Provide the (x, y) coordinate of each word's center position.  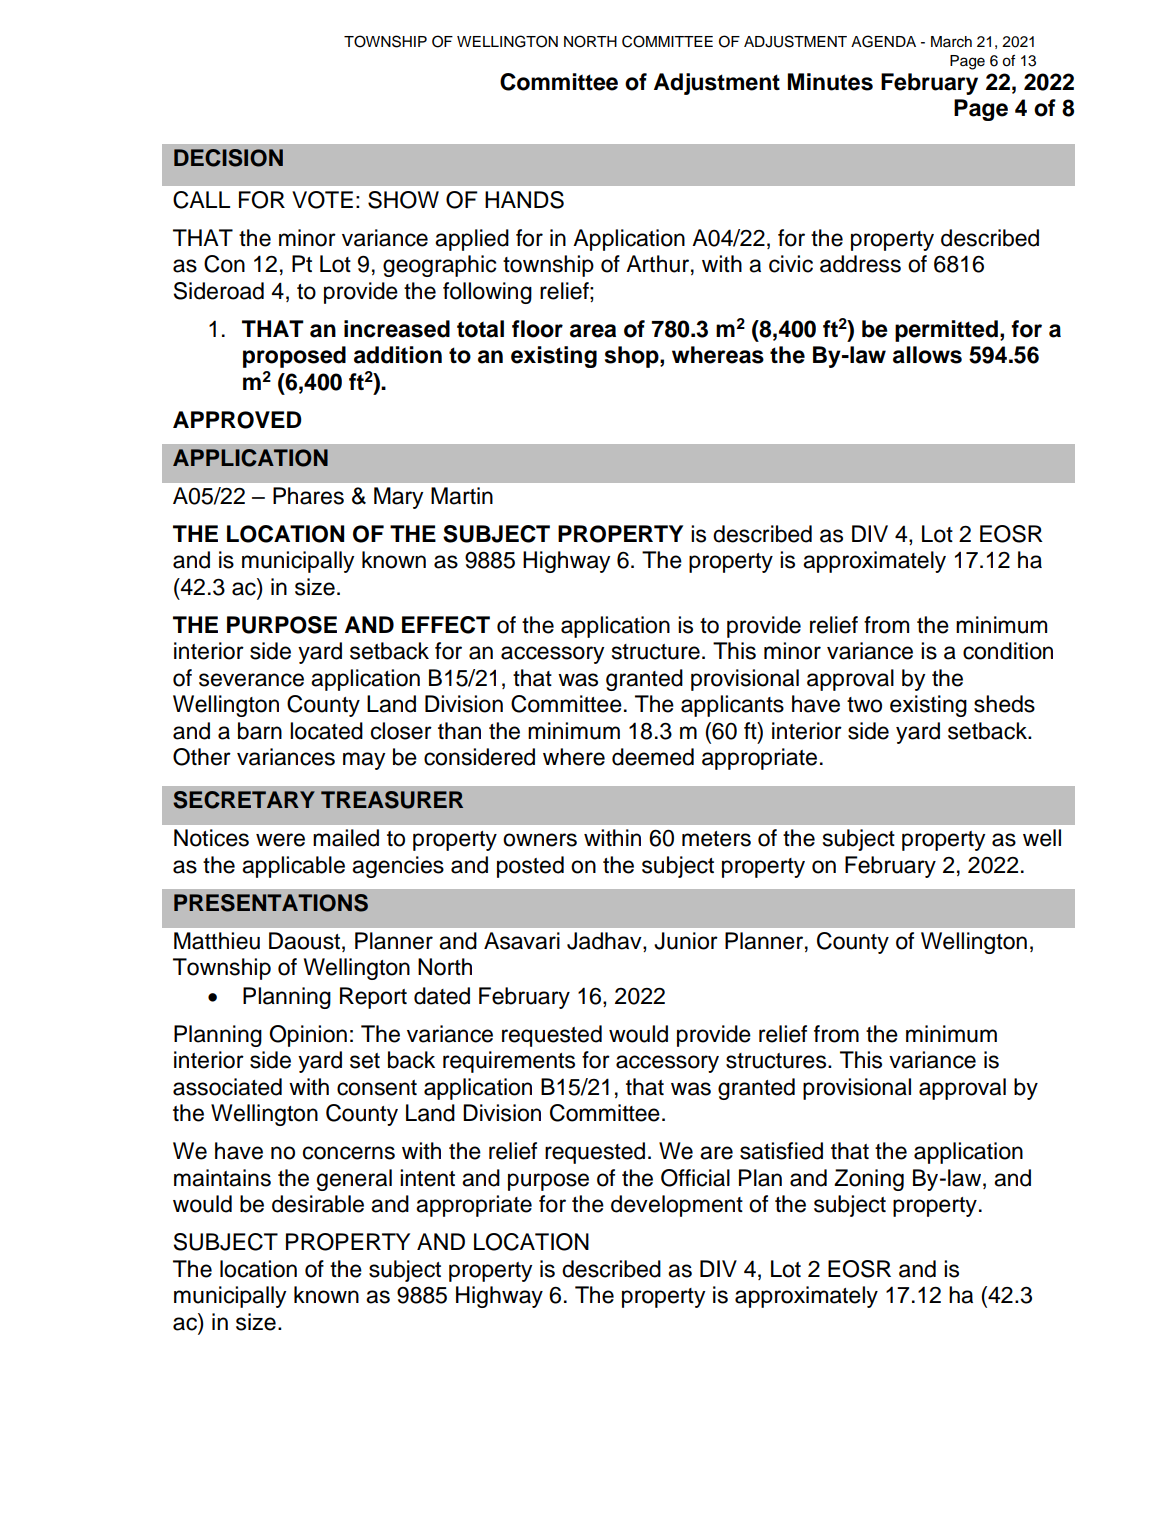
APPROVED (237, 420)
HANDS (524, 200)
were (280, 840)
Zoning (869, 1180)
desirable (318, 1204)
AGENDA (883, 41)
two (864, 705)
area (593, 331)
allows (927, 355)
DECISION (228, 158)
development (677, 1206)
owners (540, 840)
